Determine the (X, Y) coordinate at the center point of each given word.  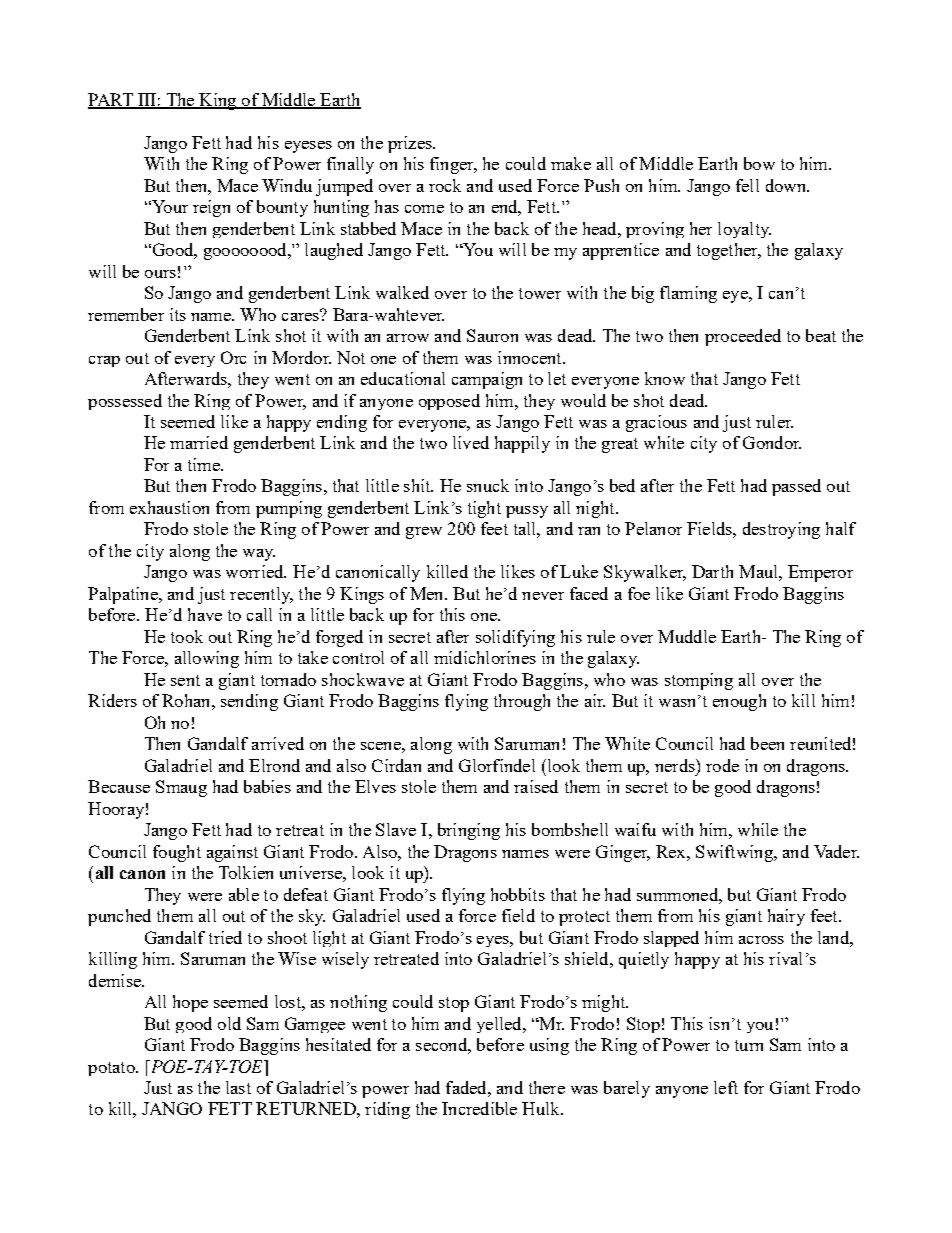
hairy (786, 917)
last (238, 1087)
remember (126, 314)
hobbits (518, 894)
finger (453, 165)
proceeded (743, 337)
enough (739, 702)
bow (759, 163)
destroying (781, 530)
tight (484, 509)
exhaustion (169, 507)
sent (185, 680)
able (244, 894)
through (522, 702)
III (147, 100)
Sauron (492, 335)
